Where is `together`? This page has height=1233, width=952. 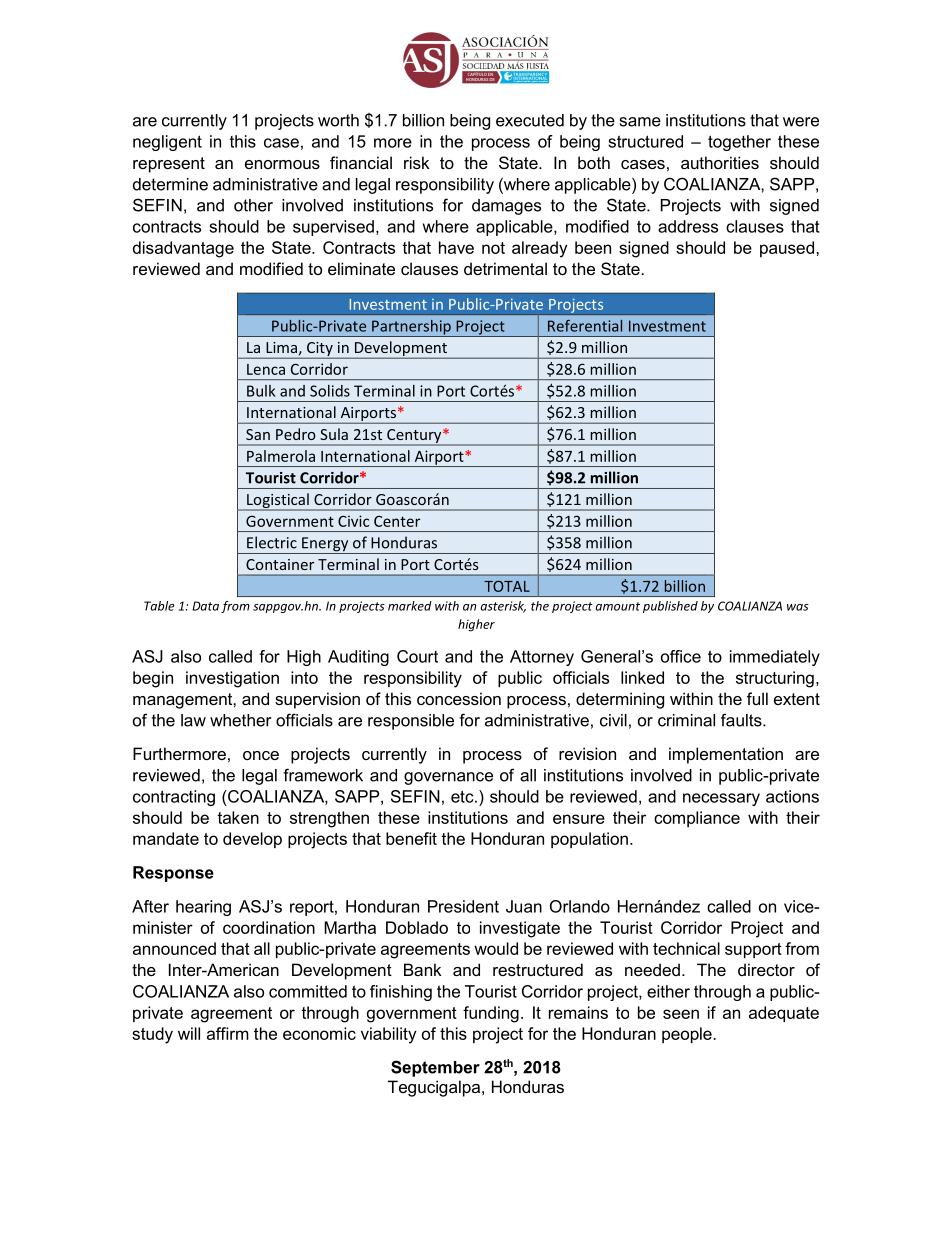 together is located at coordinates (739, 143).
